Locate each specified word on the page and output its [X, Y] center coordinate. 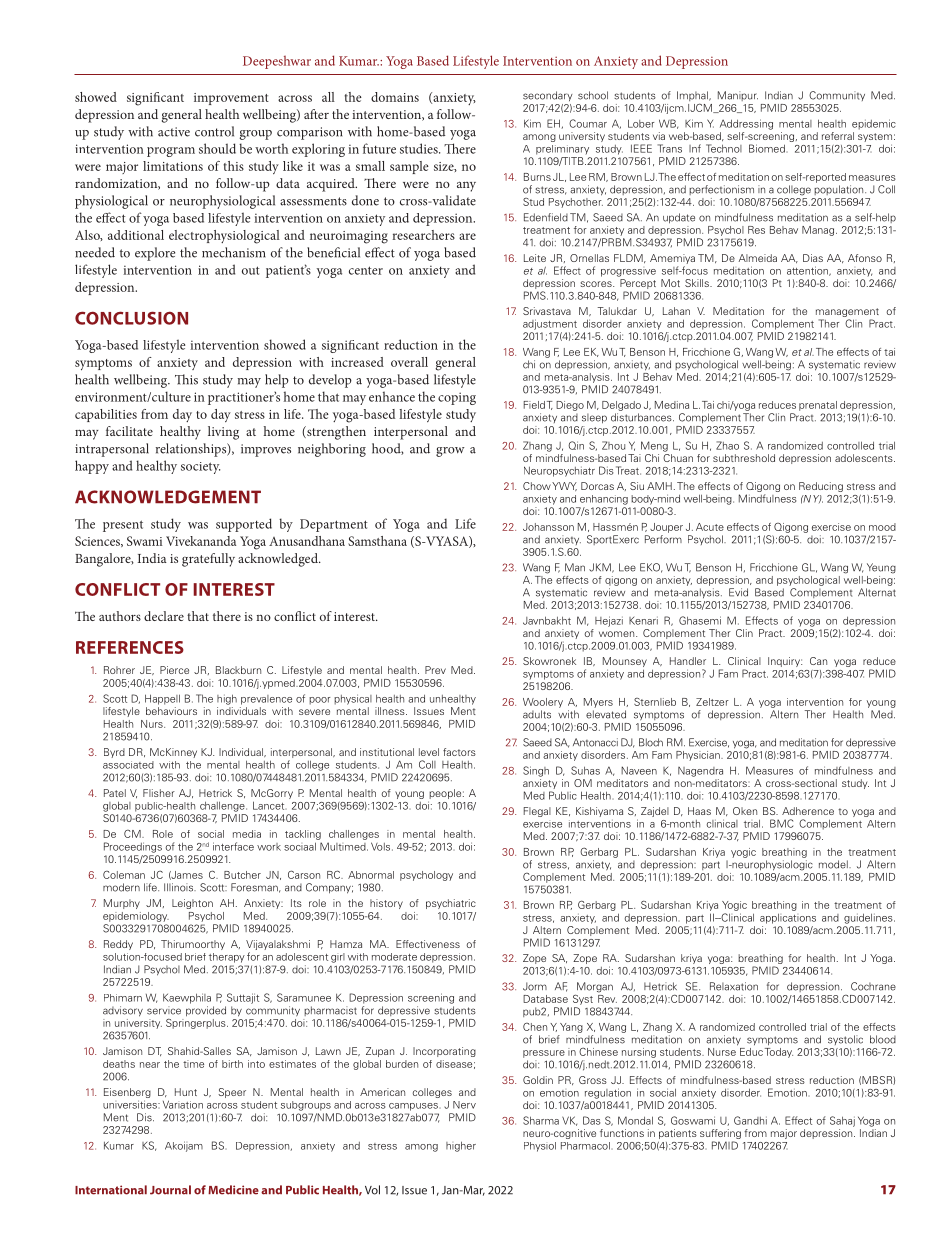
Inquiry [785, 662]
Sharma [541, 1120]
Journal [170, 1190]
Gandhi [750, 1120]
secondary [548, 96]
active [174, 132]
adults [537, 714]
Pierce [174, 670]
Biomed [767, 148]
